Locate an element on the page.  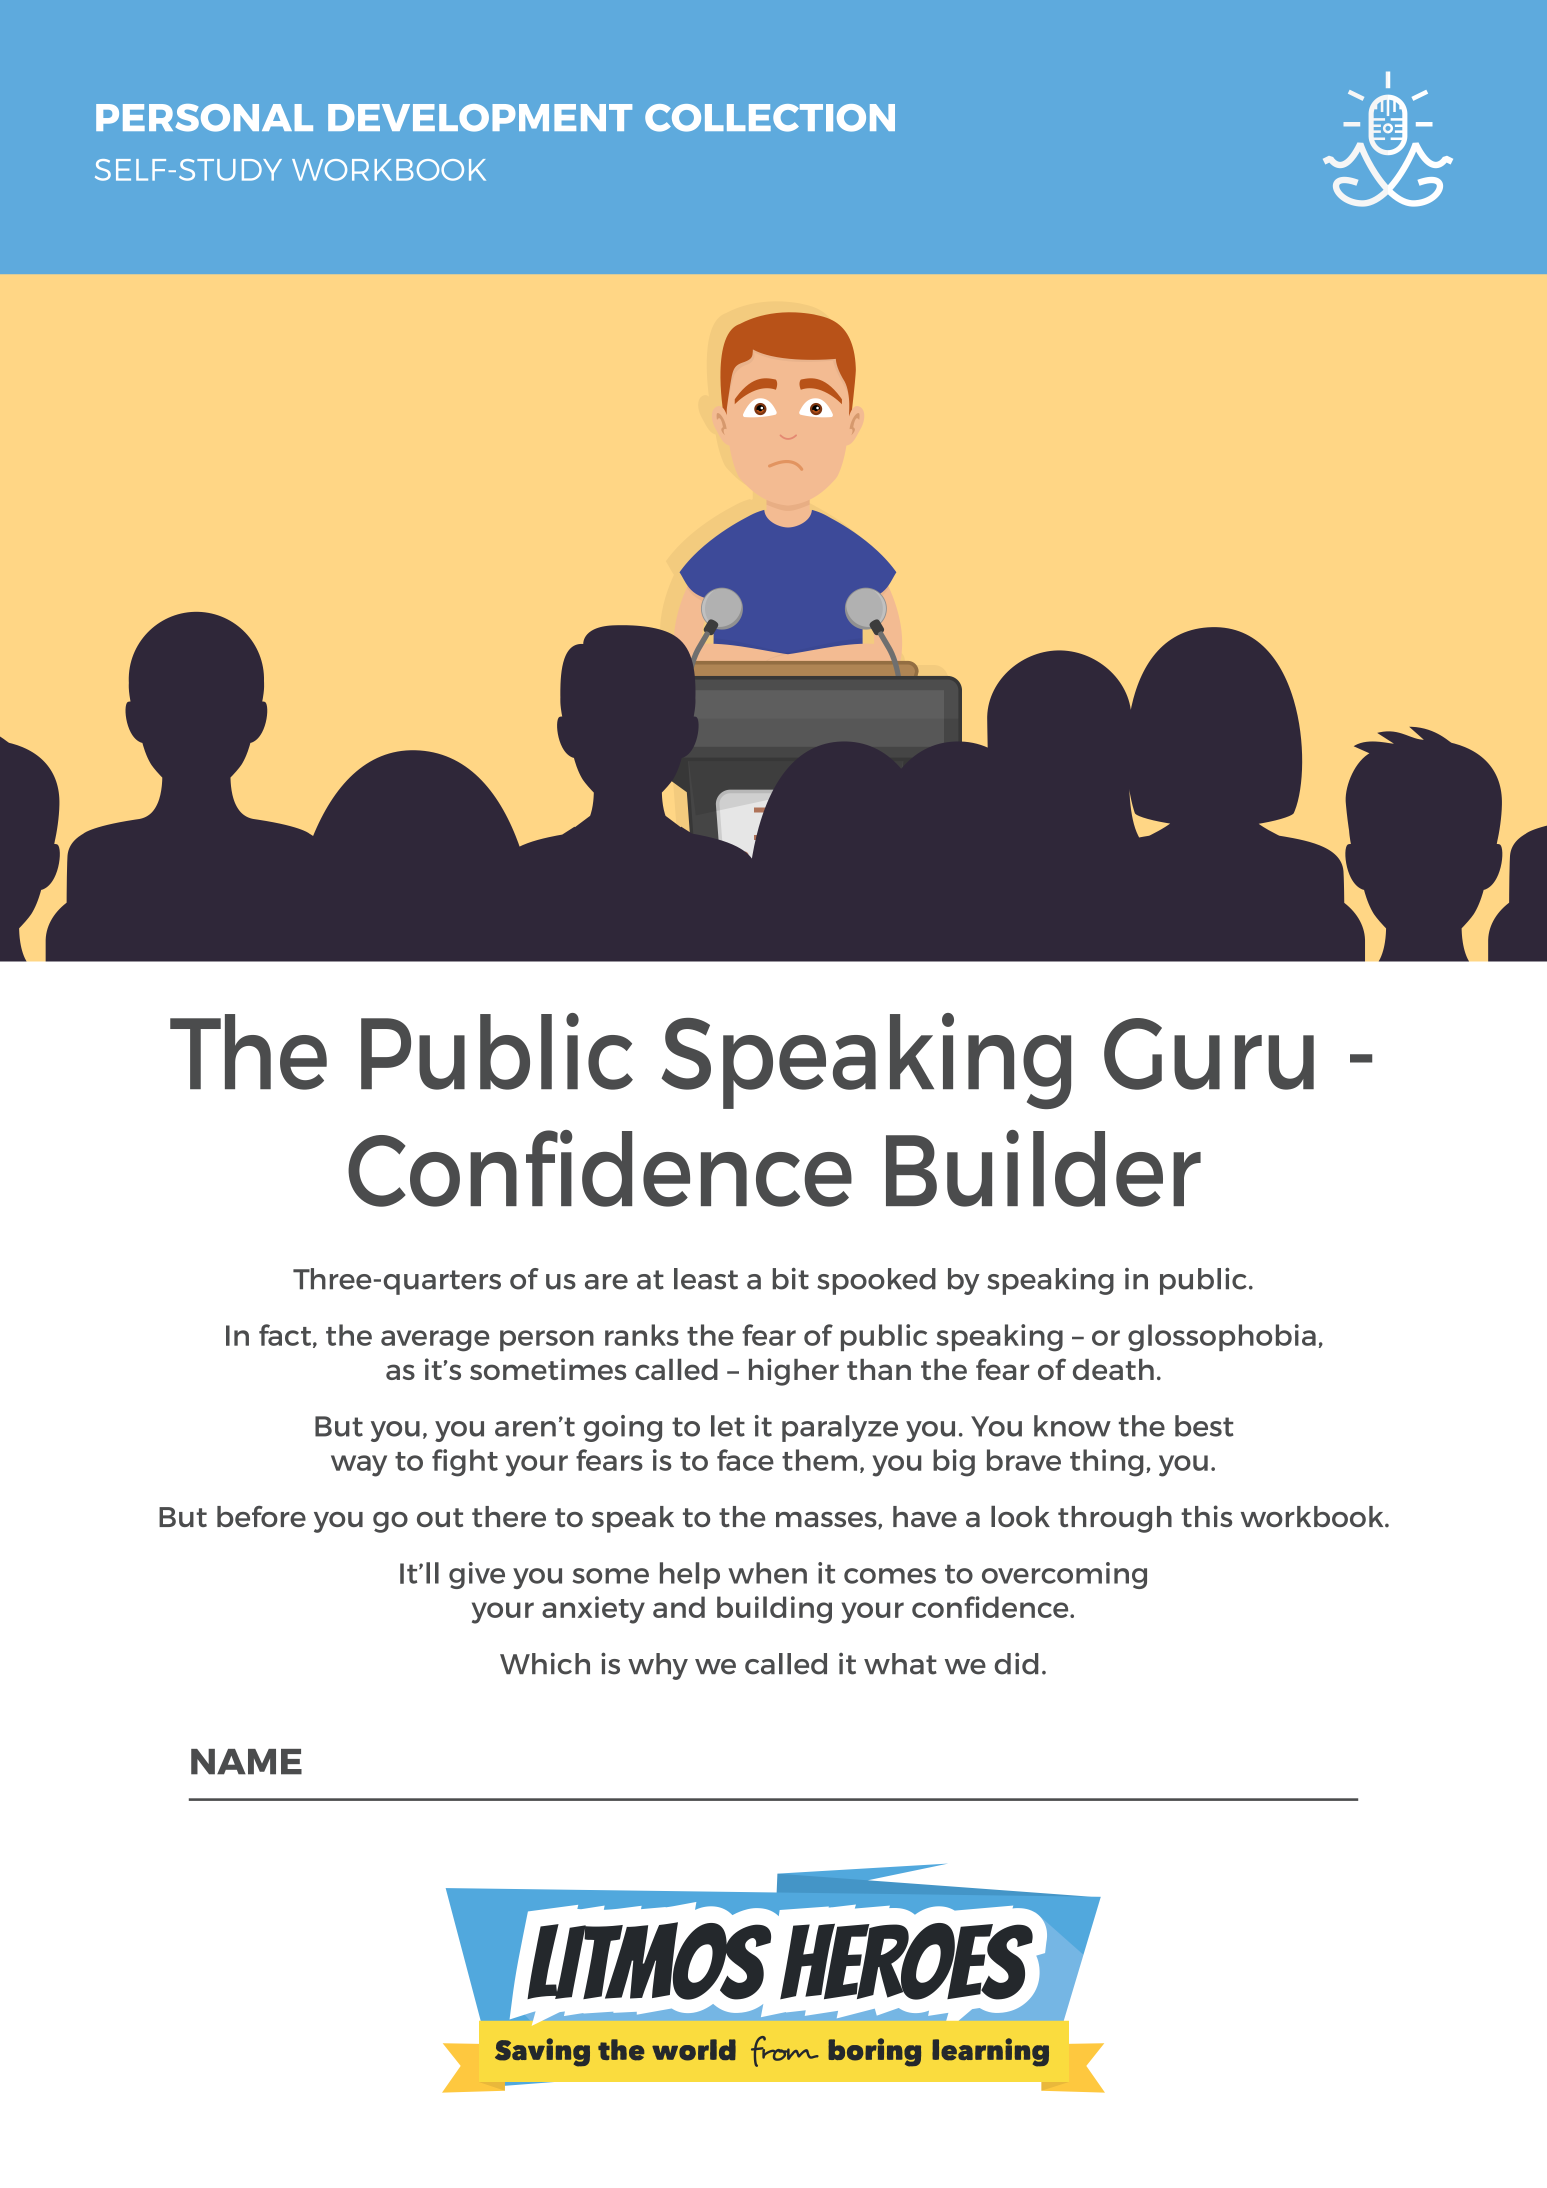
COLLECTION is located at coordinates (770, 118).
